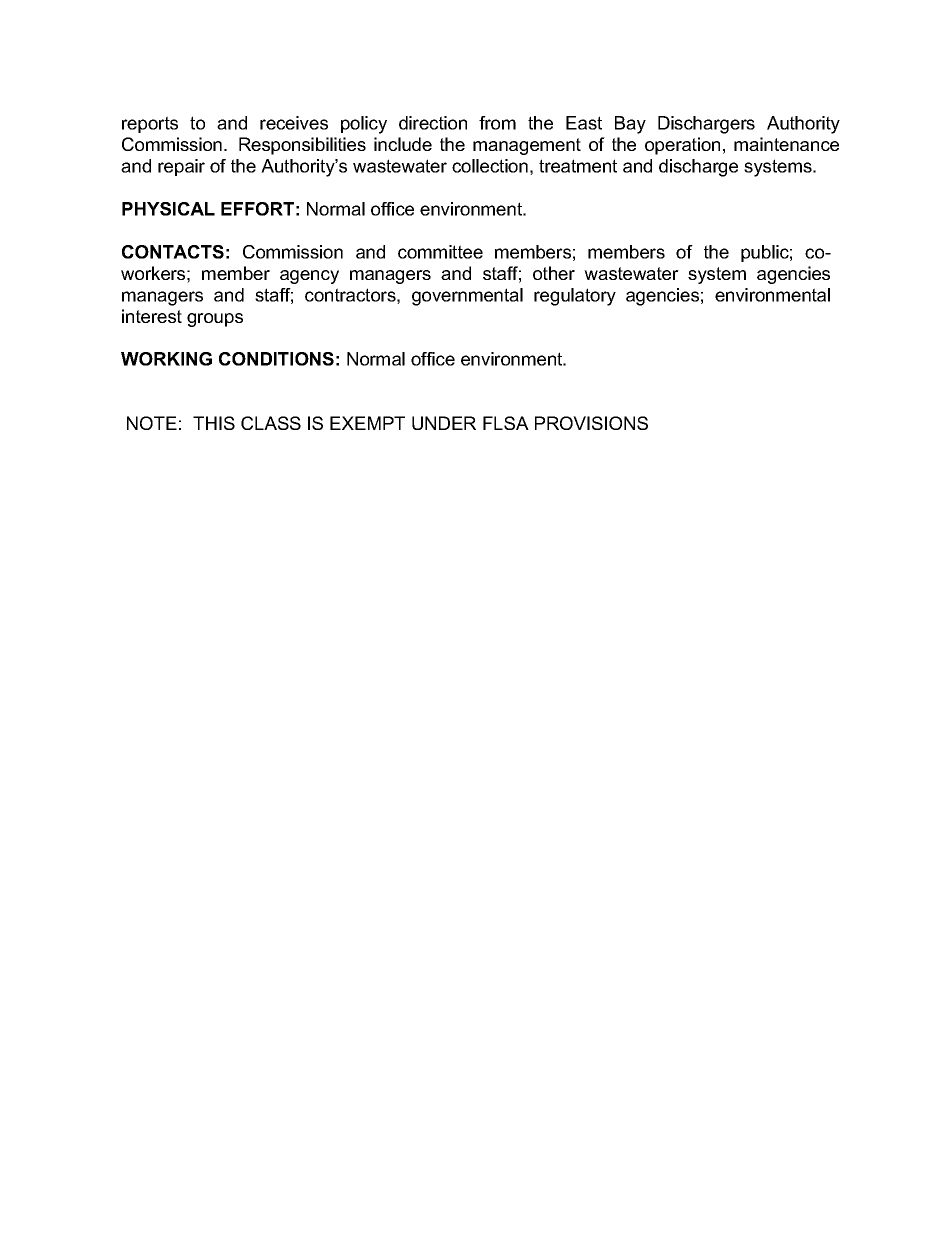 This page has height=1233, width=952. What do you see at coordinates (591, 423) in the page?
I see `PROVISIONS` at bounding box center [591, 423].
